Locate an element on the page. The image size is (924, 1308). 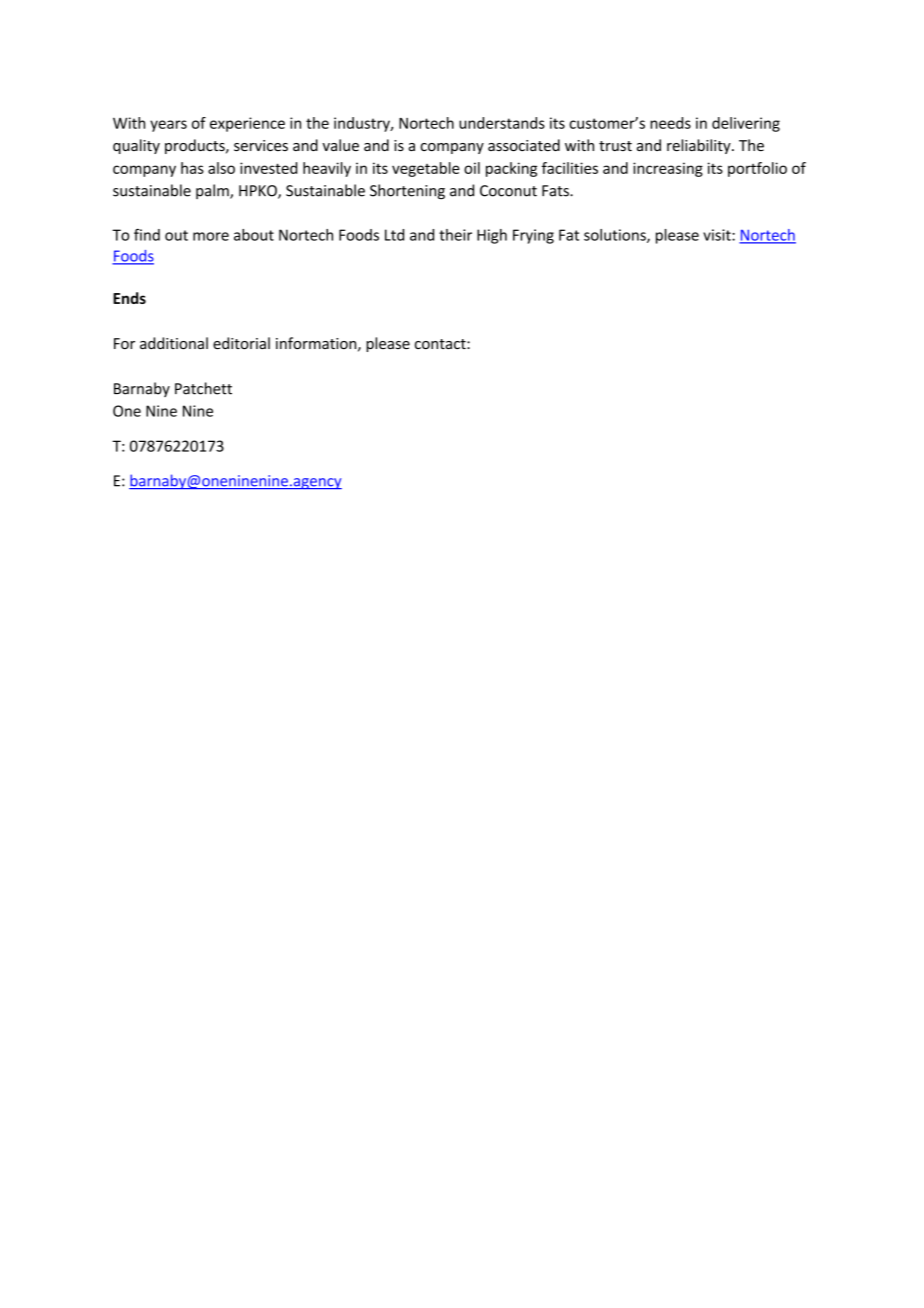
Ends is located at coordinates (129, 298).
